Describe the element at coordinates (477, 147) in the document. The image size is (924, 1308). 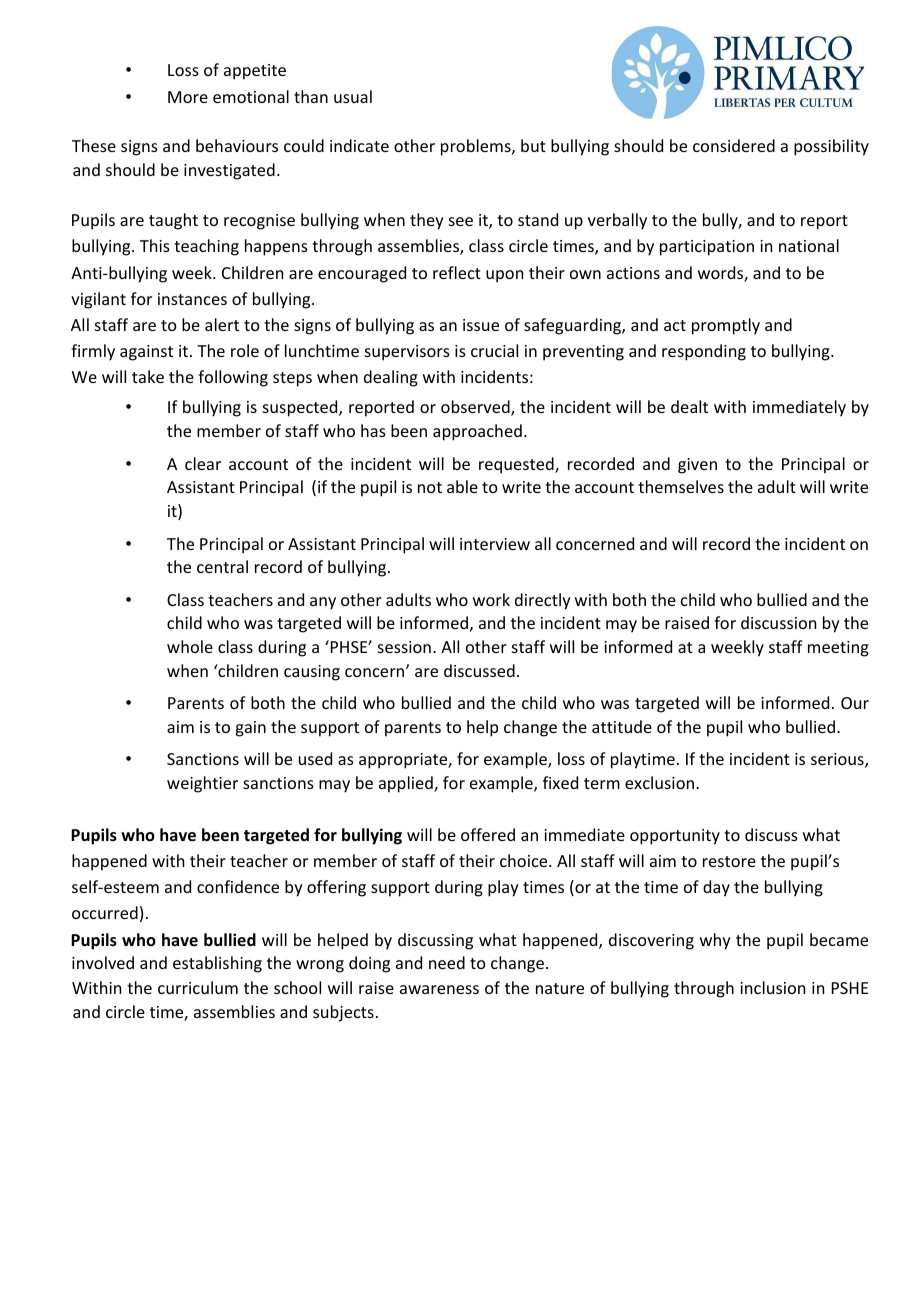
I see `problems` at that location.
